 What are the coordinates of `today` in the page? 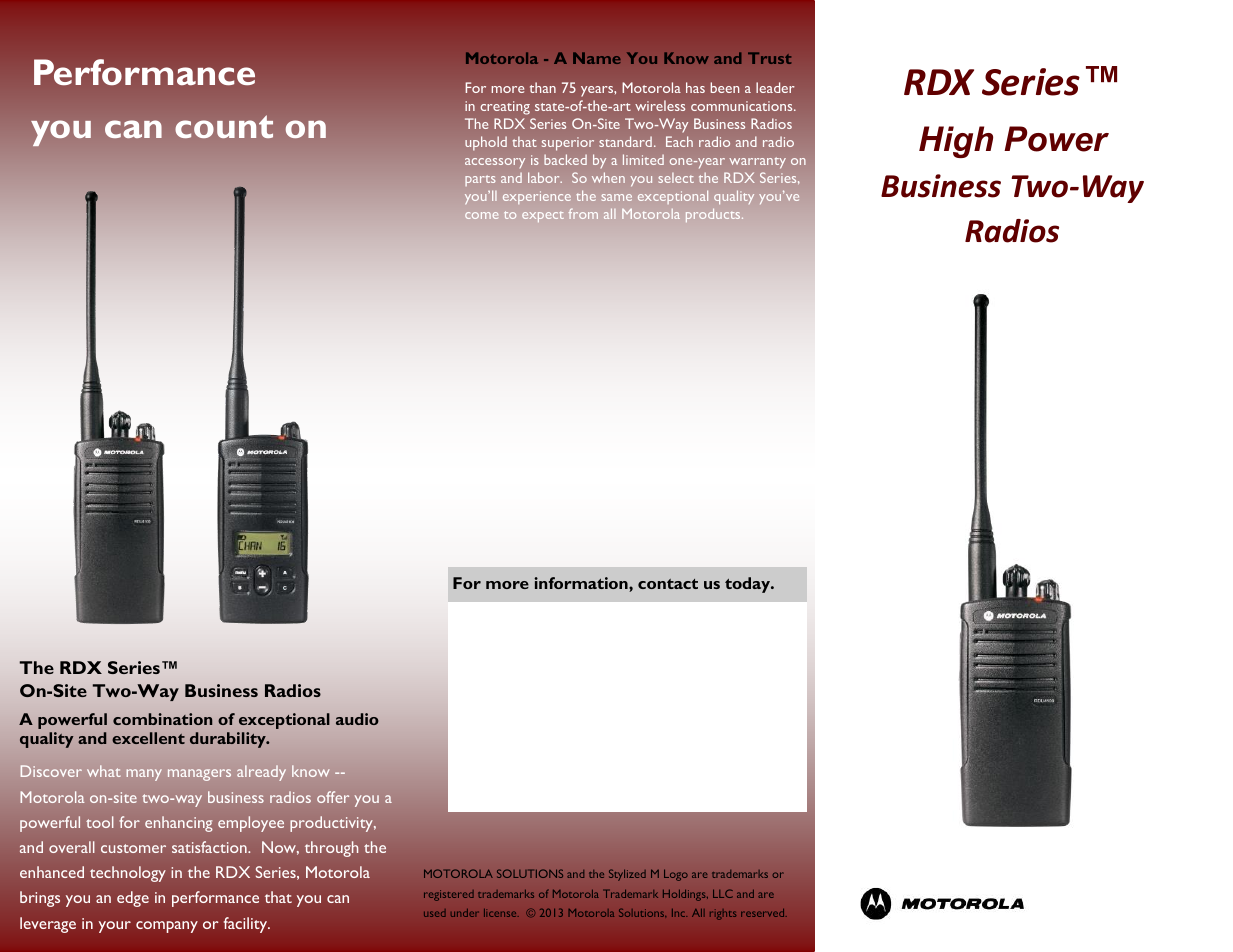 It's located at (749, 585).
